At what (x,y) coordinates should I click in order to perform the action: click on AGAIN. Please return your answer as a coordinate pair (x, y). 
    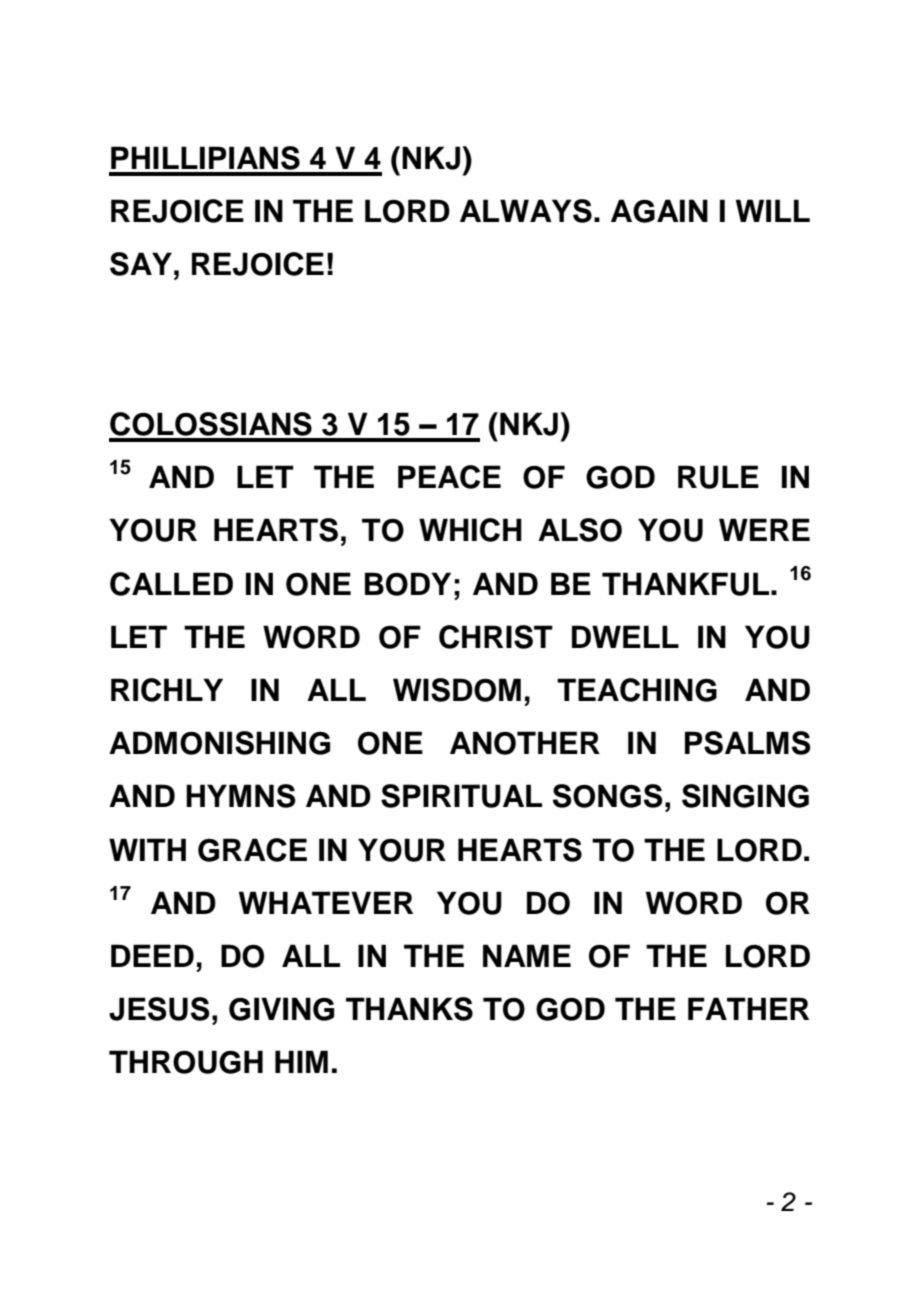
    Looking at the image, I should click on (659, 211).
